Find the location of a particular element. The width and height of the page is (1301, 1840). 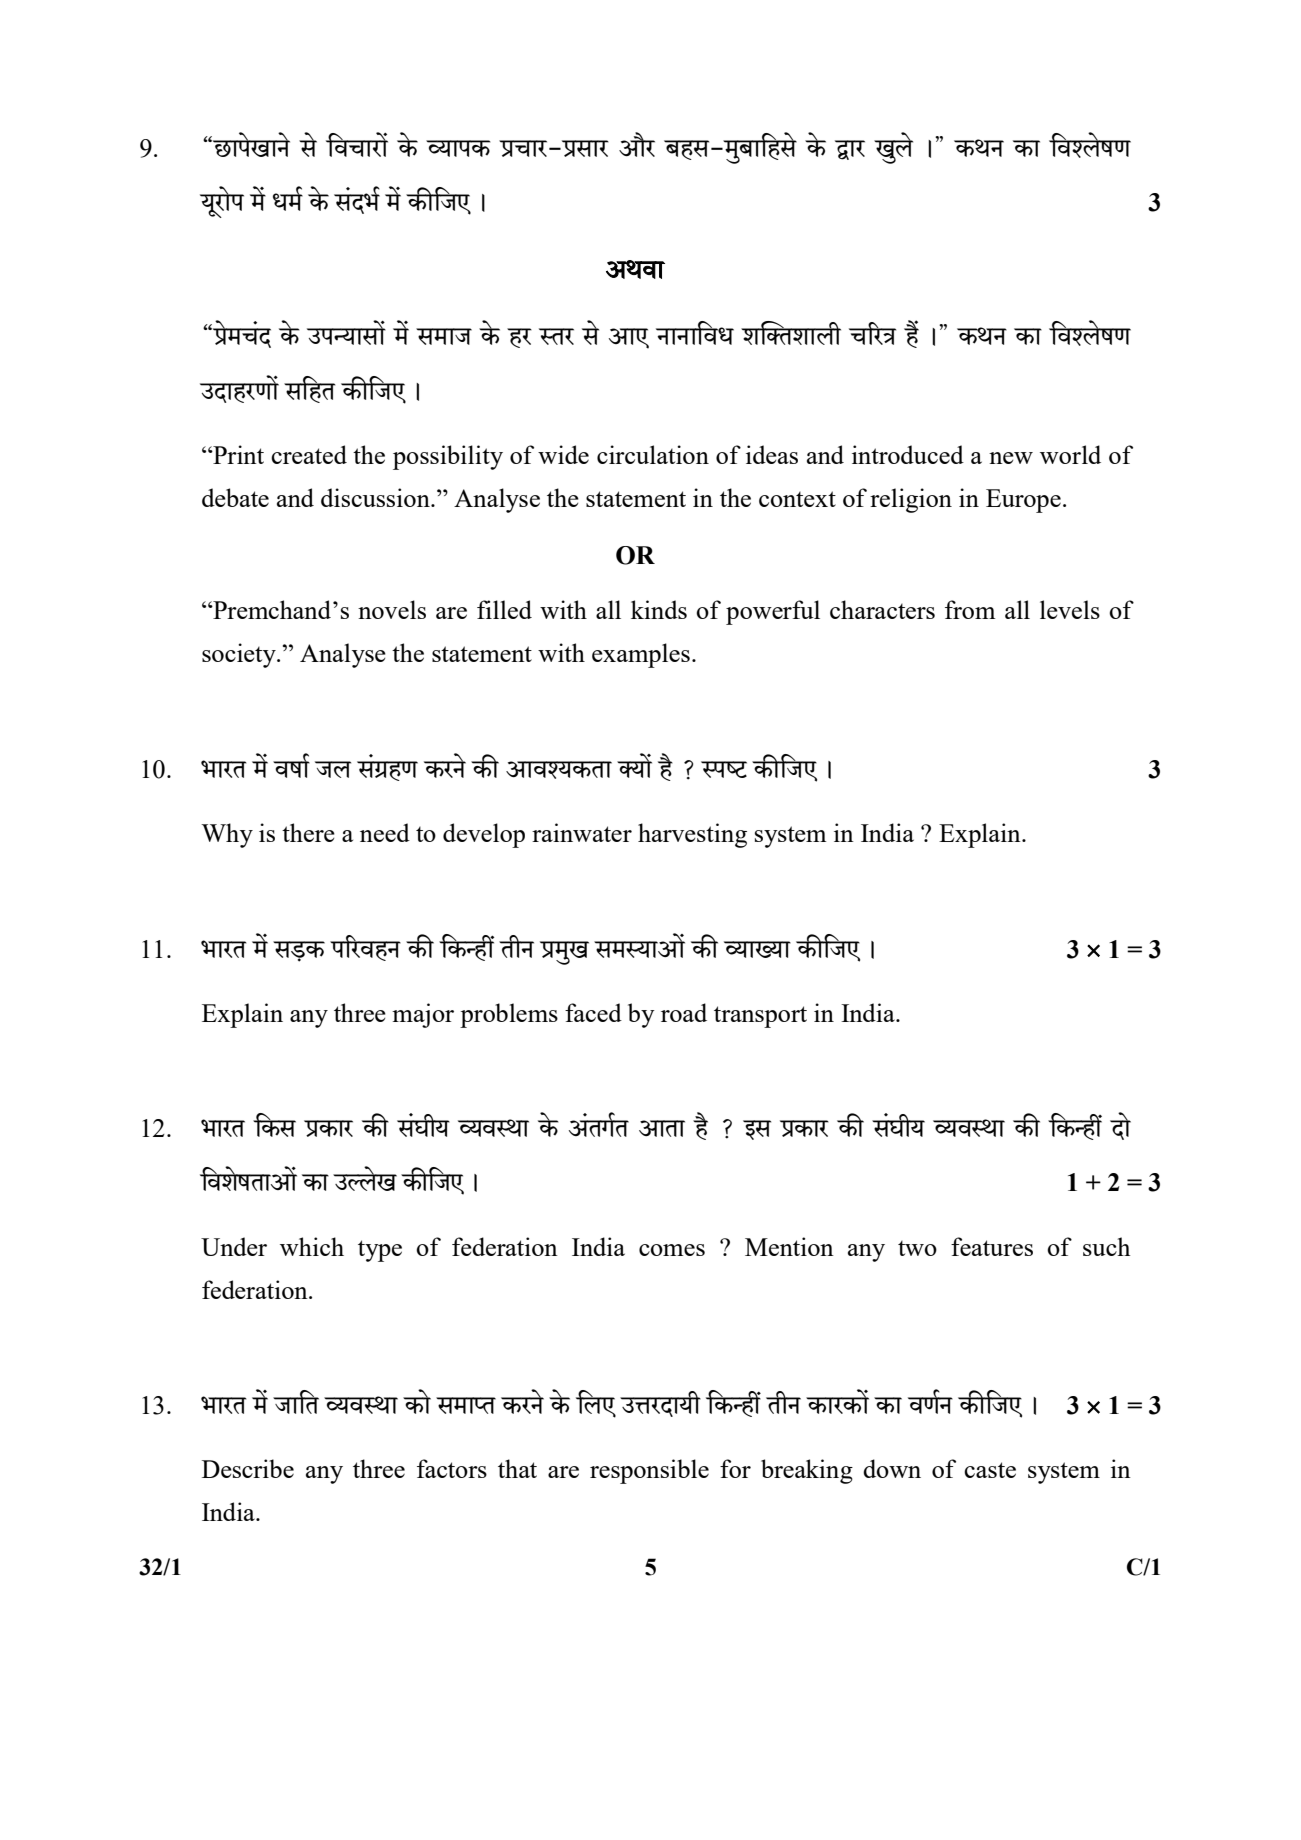

circulation is located at coordinates (653, 454).
